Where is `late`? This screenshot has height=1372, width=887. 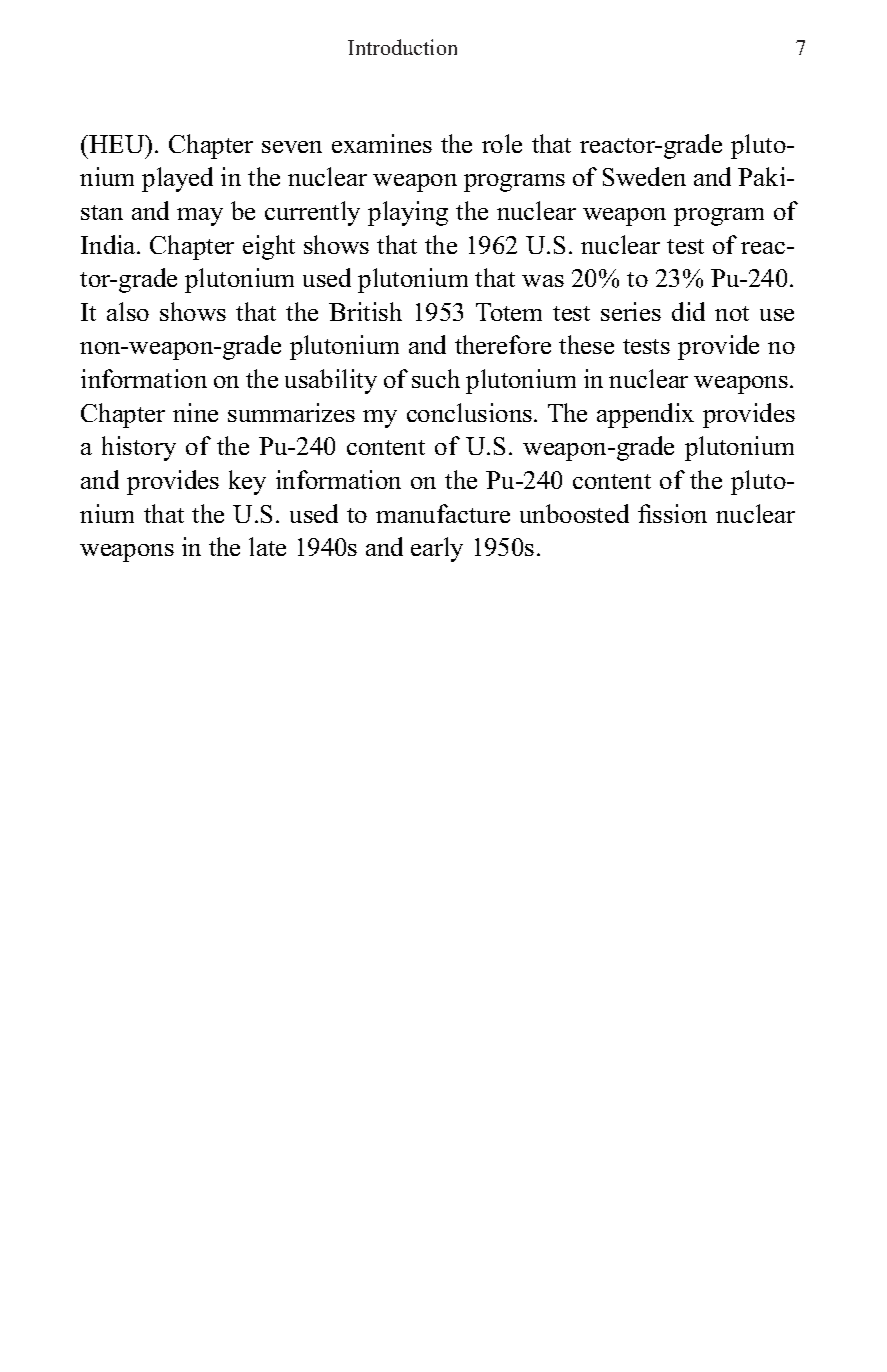 late is located at coordinates (267, 546).
